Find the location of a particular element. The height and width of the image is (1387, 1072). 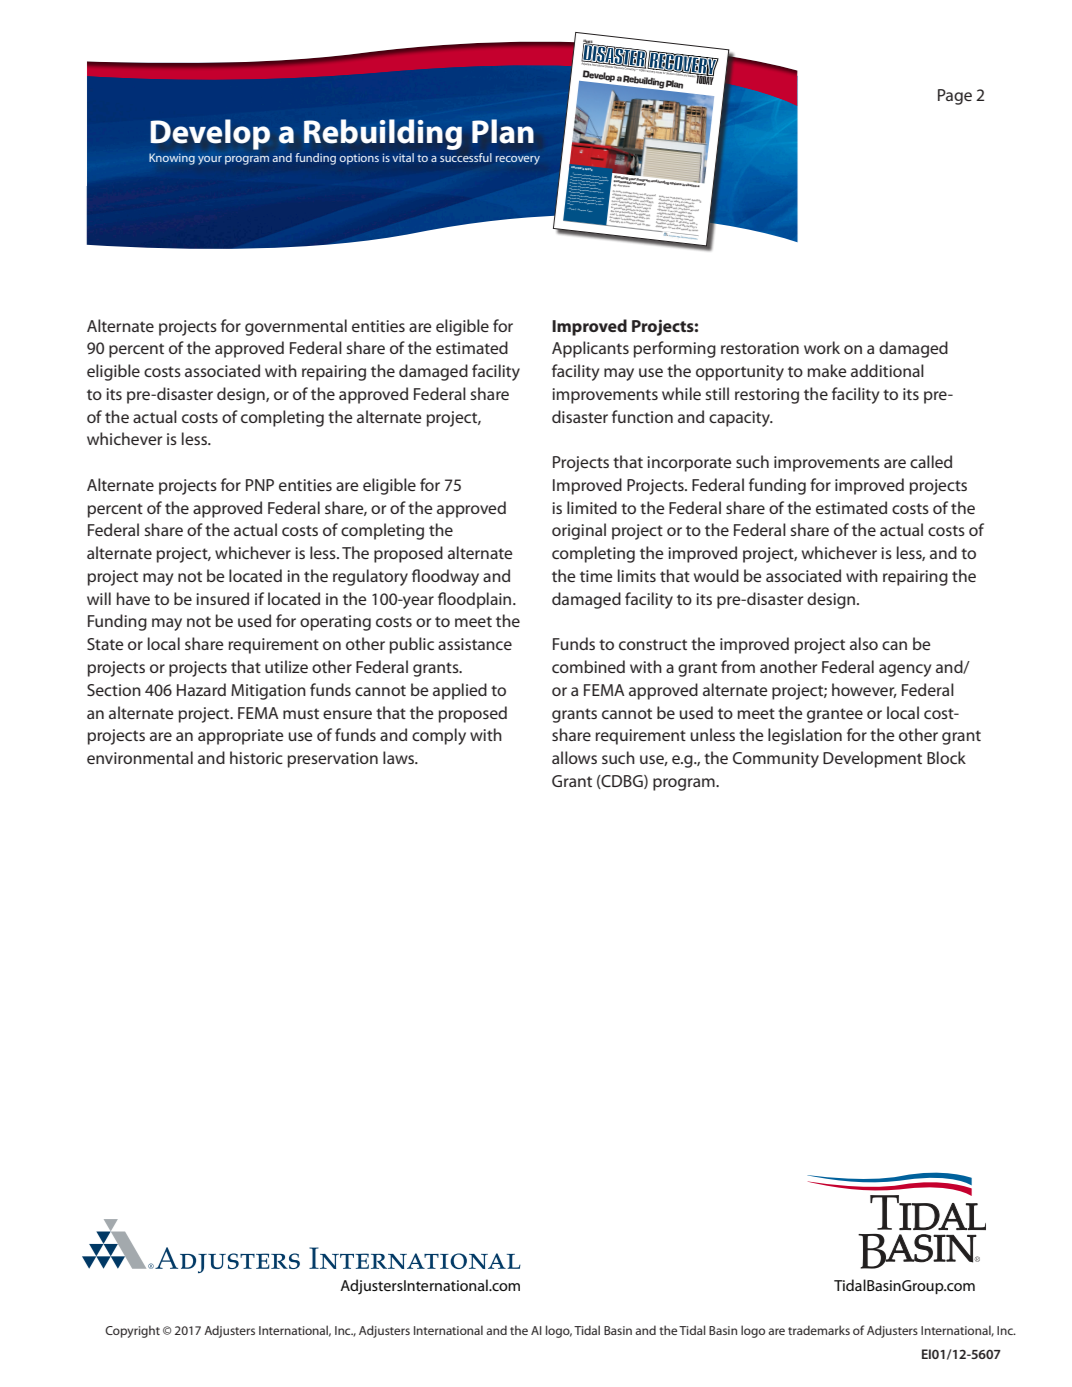

governmental is located at coordinates (296, 327).
